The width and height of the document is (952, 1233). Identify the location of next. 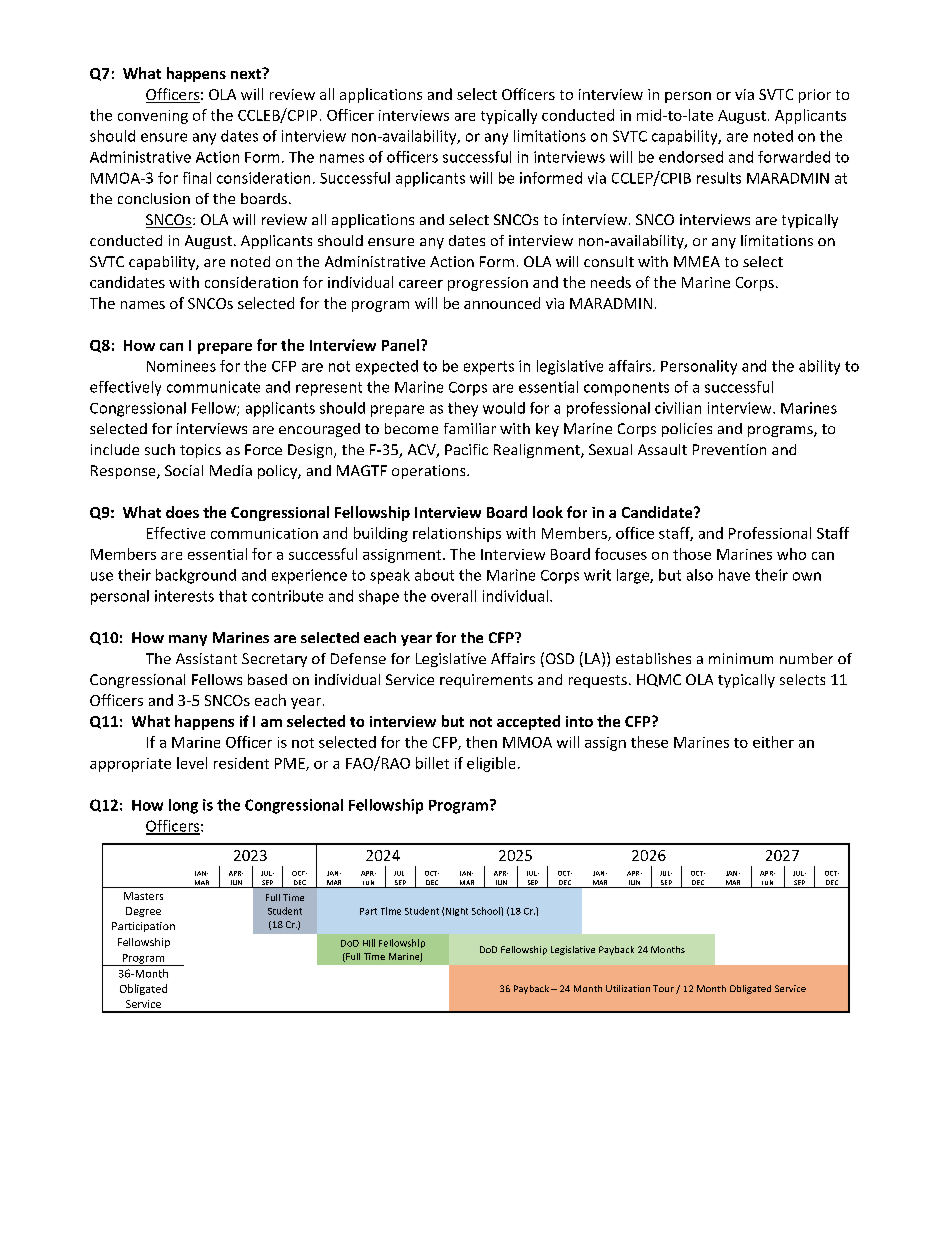
(247, 73).
